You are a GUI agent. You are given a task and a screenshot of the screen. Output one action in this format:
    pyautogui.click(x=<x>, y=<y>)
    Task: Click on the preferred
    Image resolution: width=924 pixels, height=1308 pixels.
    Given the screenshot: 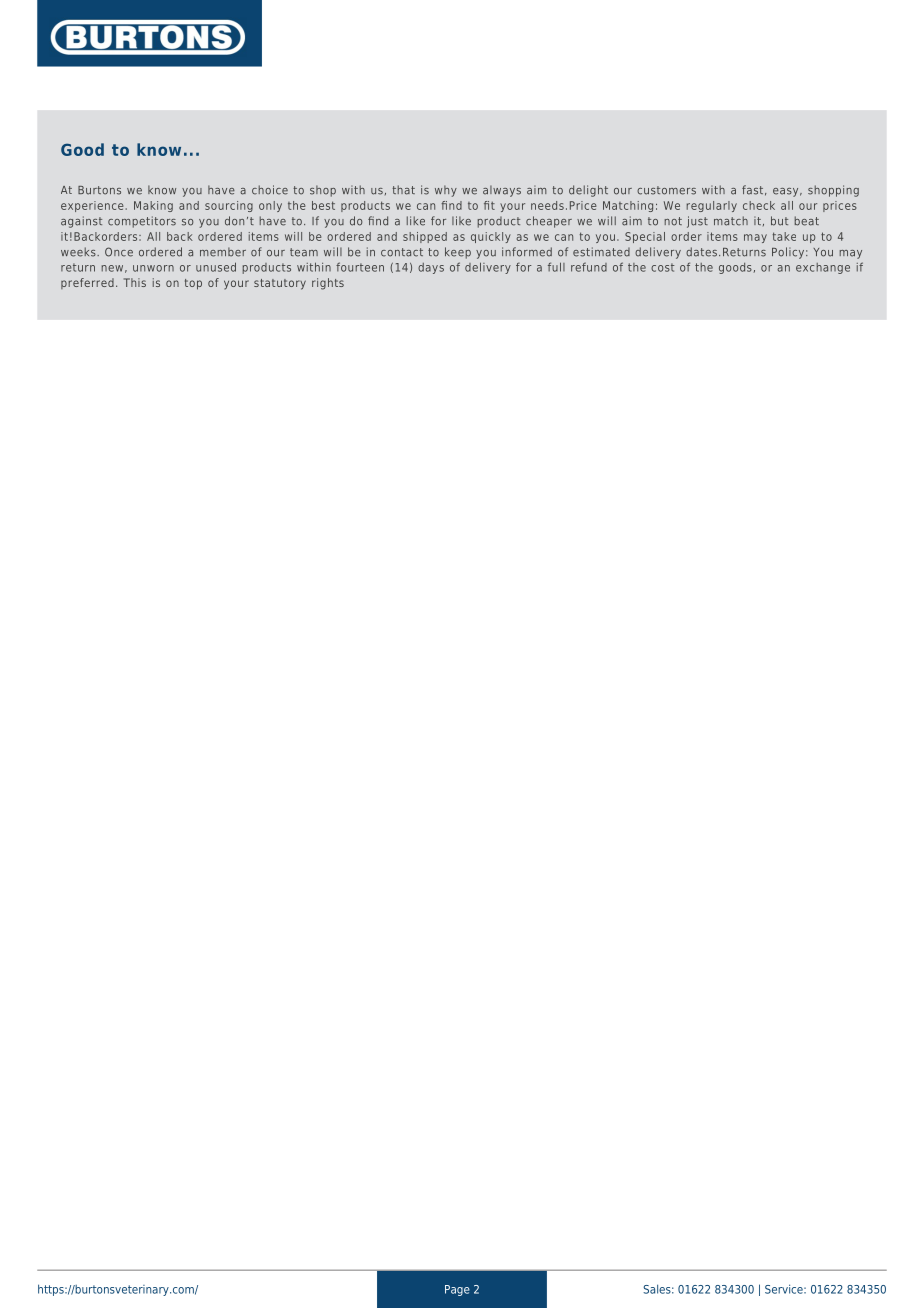 What is the action you would take?
    pyautogui.click(x=87, y=283)
